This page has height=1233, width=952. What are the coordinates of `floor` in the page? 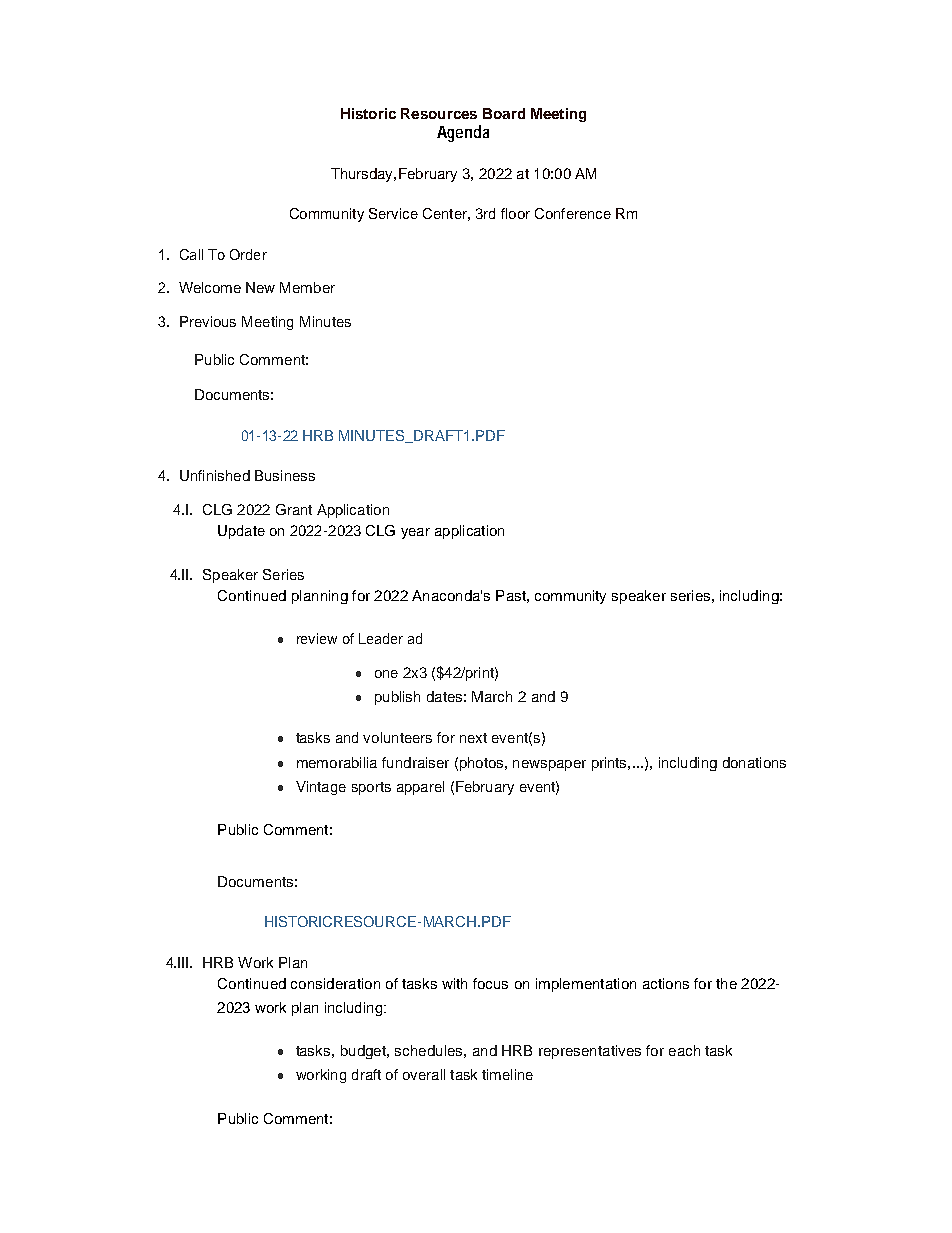 It's located at (515, 213).
